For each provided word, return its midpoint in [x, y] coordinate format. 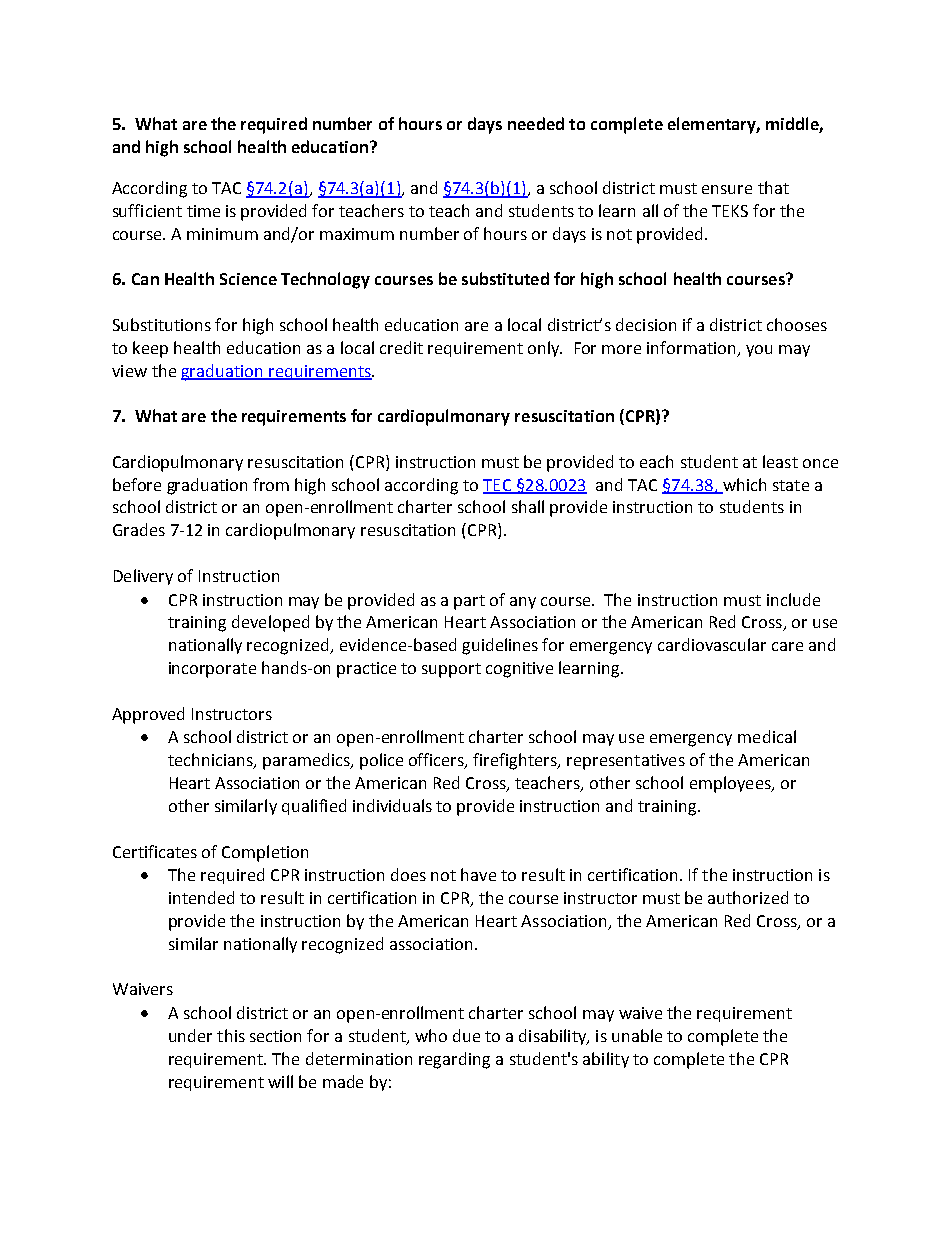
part [469, 602]
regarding [454, 1060]
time [203, 211]
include [793, 599]
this [231, 1035]
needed [536, 123]
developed [270, 623]
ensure [727, 189]
